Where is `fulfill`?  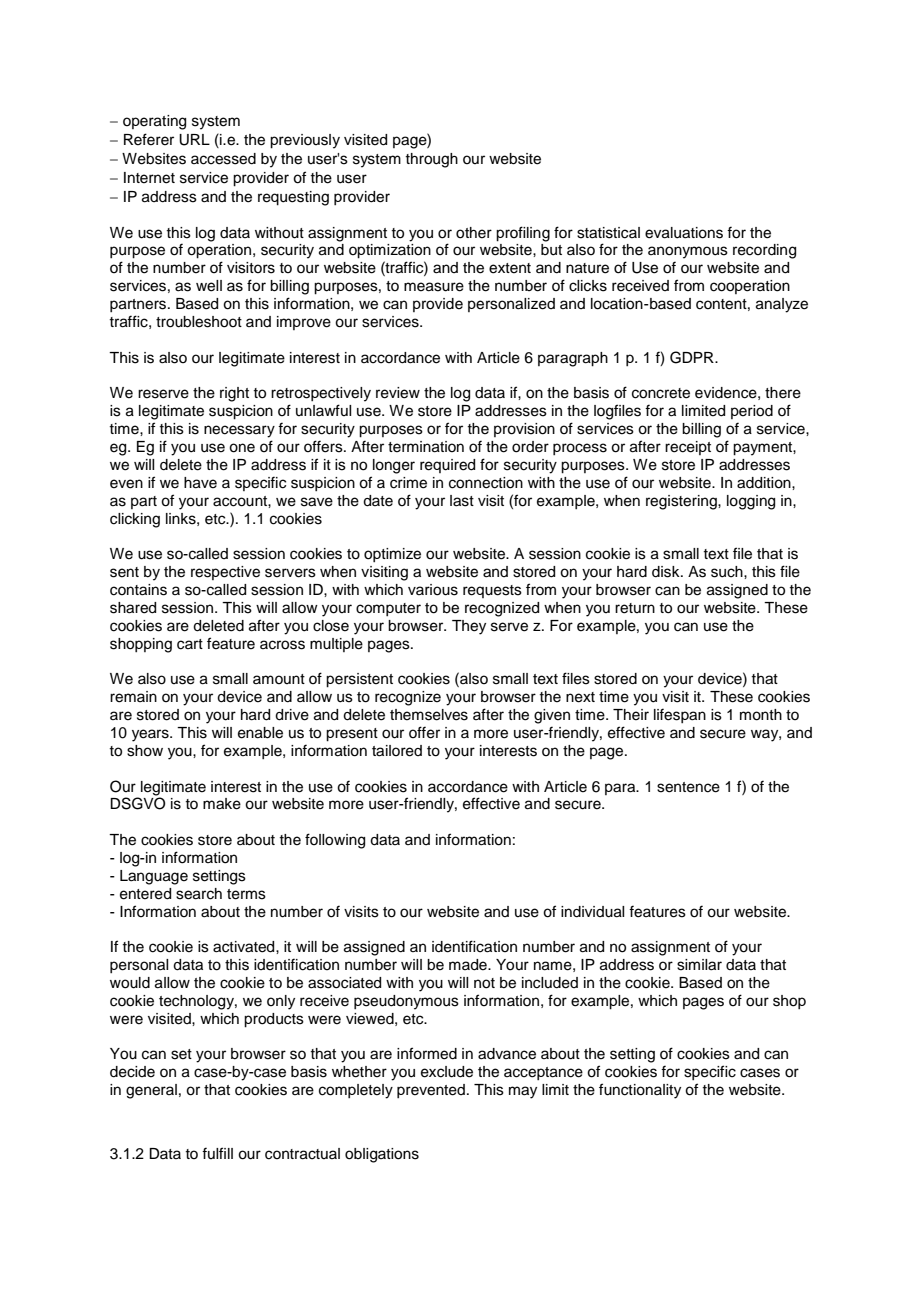
fulfill is located at coordinates (217, 1153).
